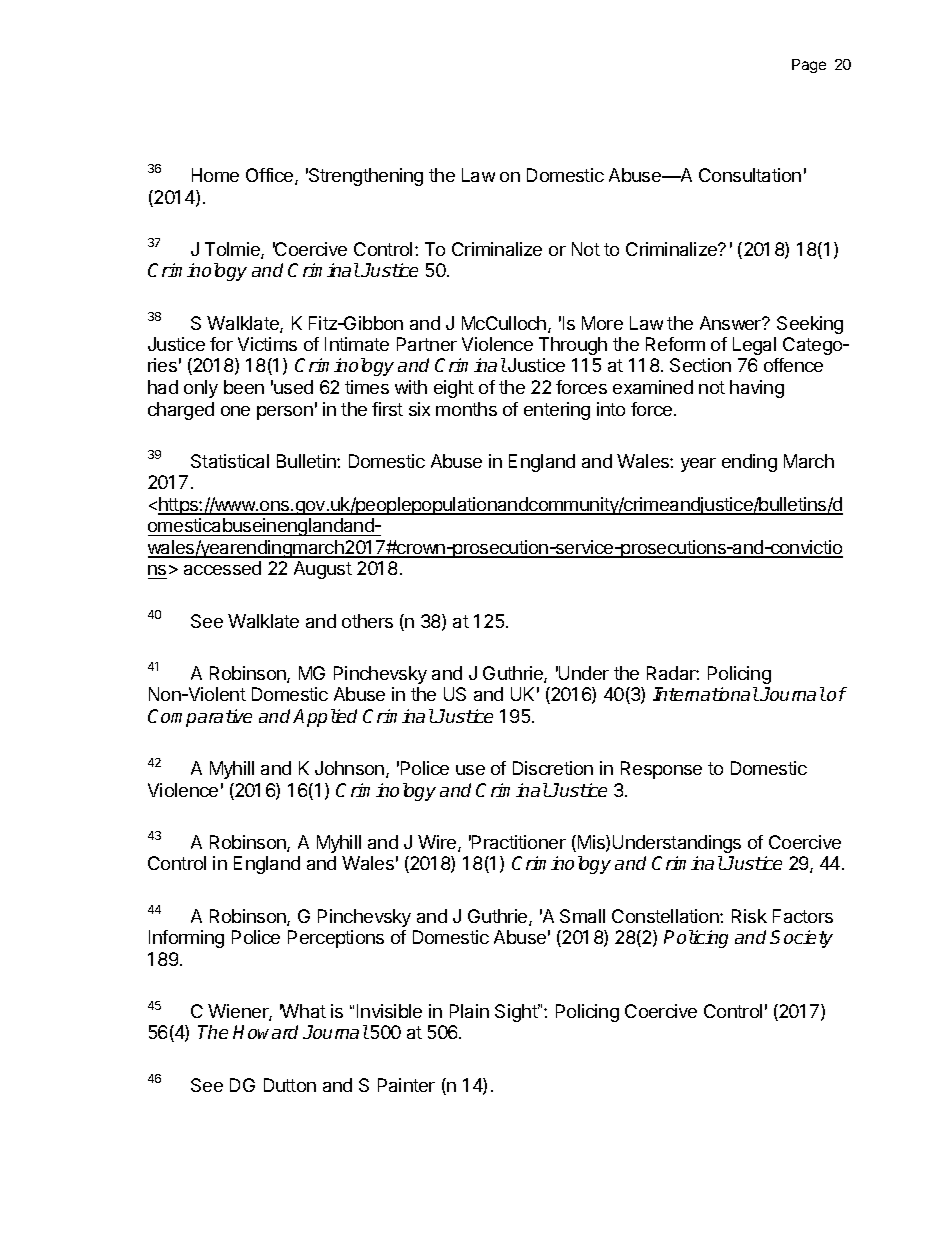  I want to click on Dutton, so click(290, 1085).
